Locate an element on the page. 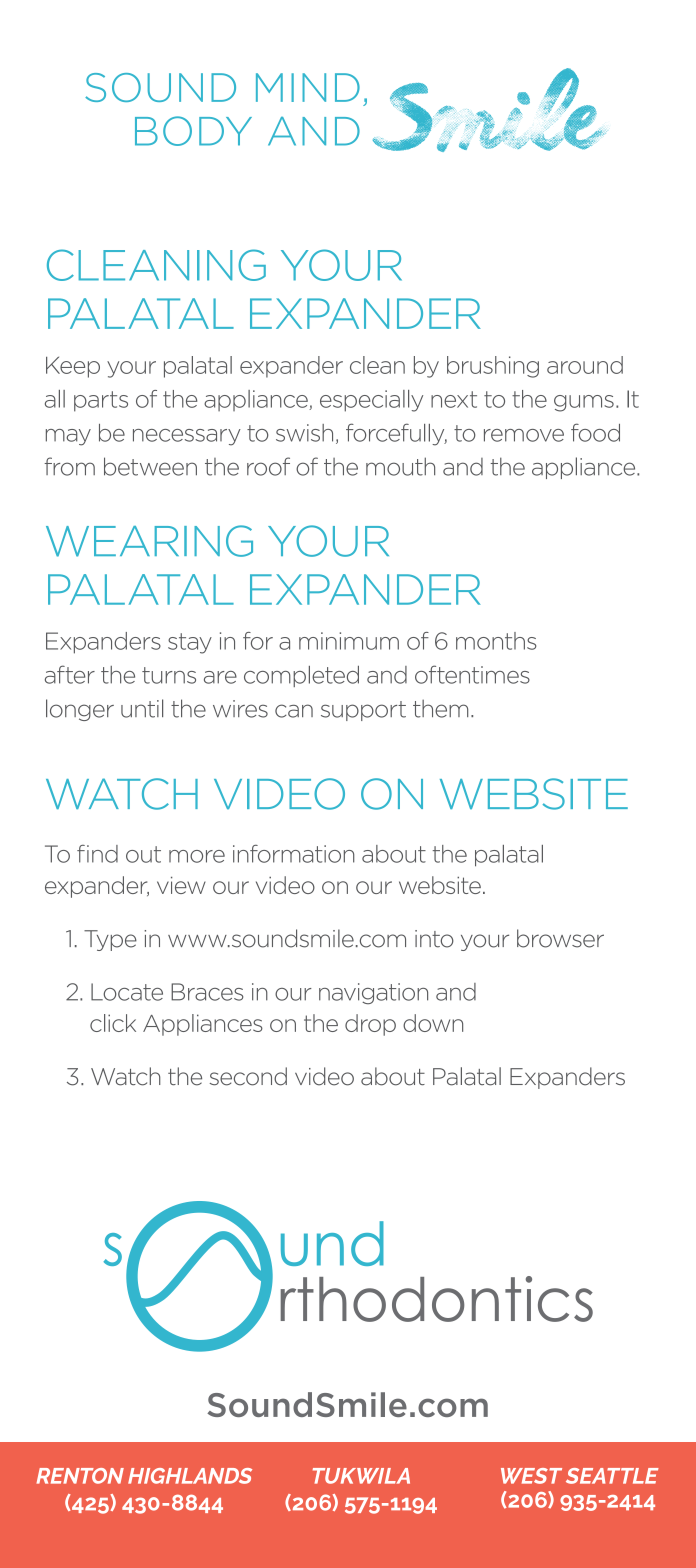 Image resolution: width=696 pixels, height=1568 pixels. parts is located at coordinates (101, 401).
